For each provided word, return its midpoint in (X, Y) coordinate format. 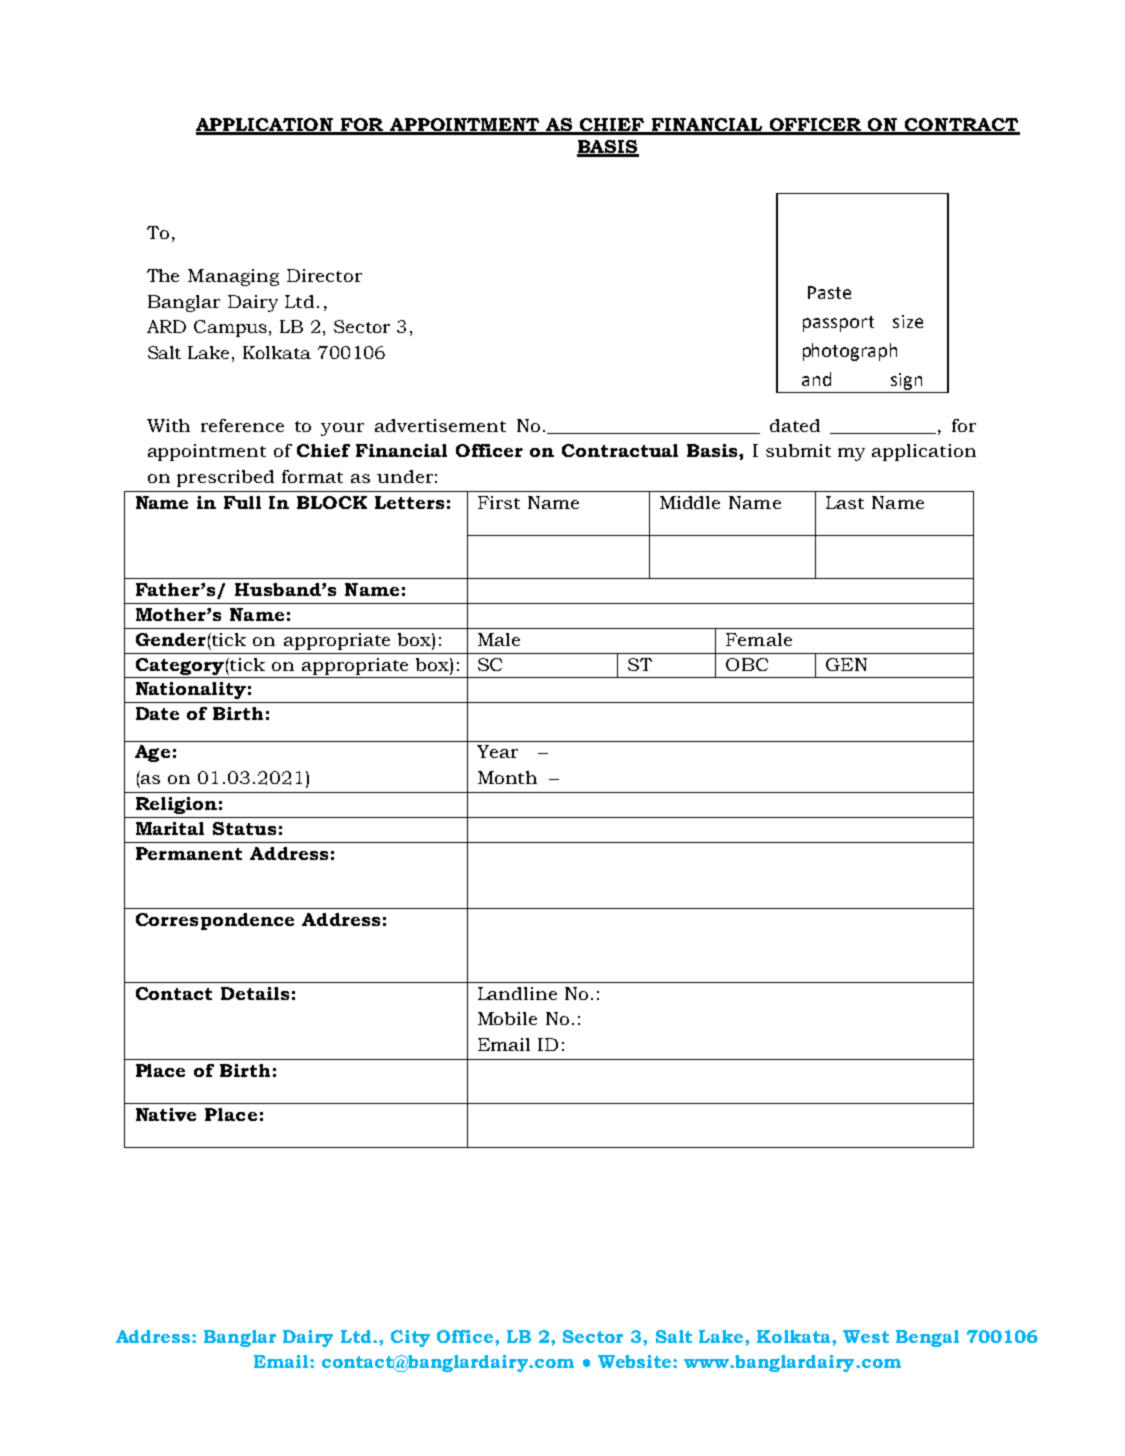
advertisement (440, 425)
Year (497, 751)
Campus (232, 328)
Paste (829, 292)
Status (244, 828)
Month (507, 777)
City (410, 1338)
